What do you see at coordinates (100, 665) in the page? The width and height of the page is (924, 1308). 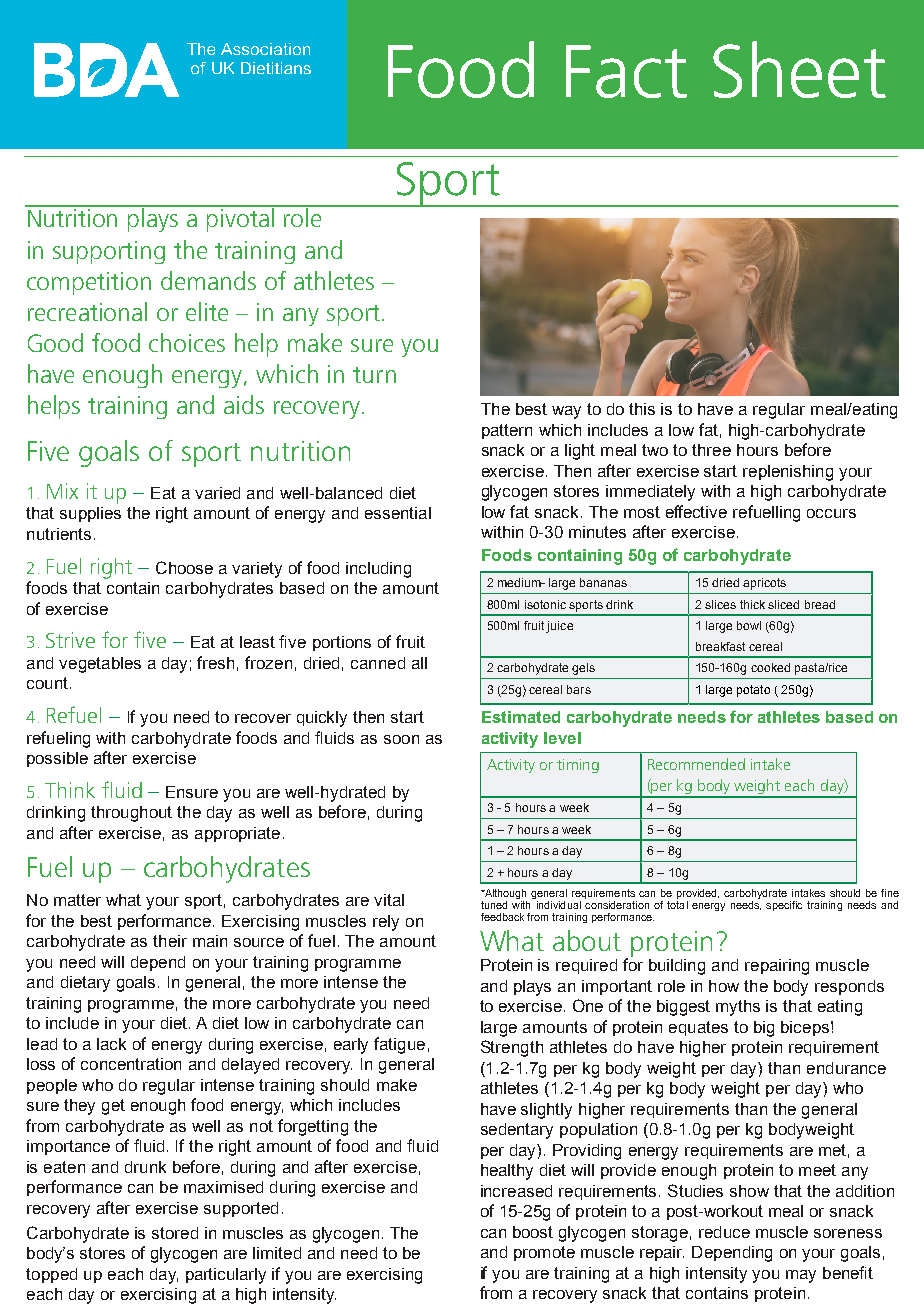 I see `vegetables` at bounding box center [100, 665].
